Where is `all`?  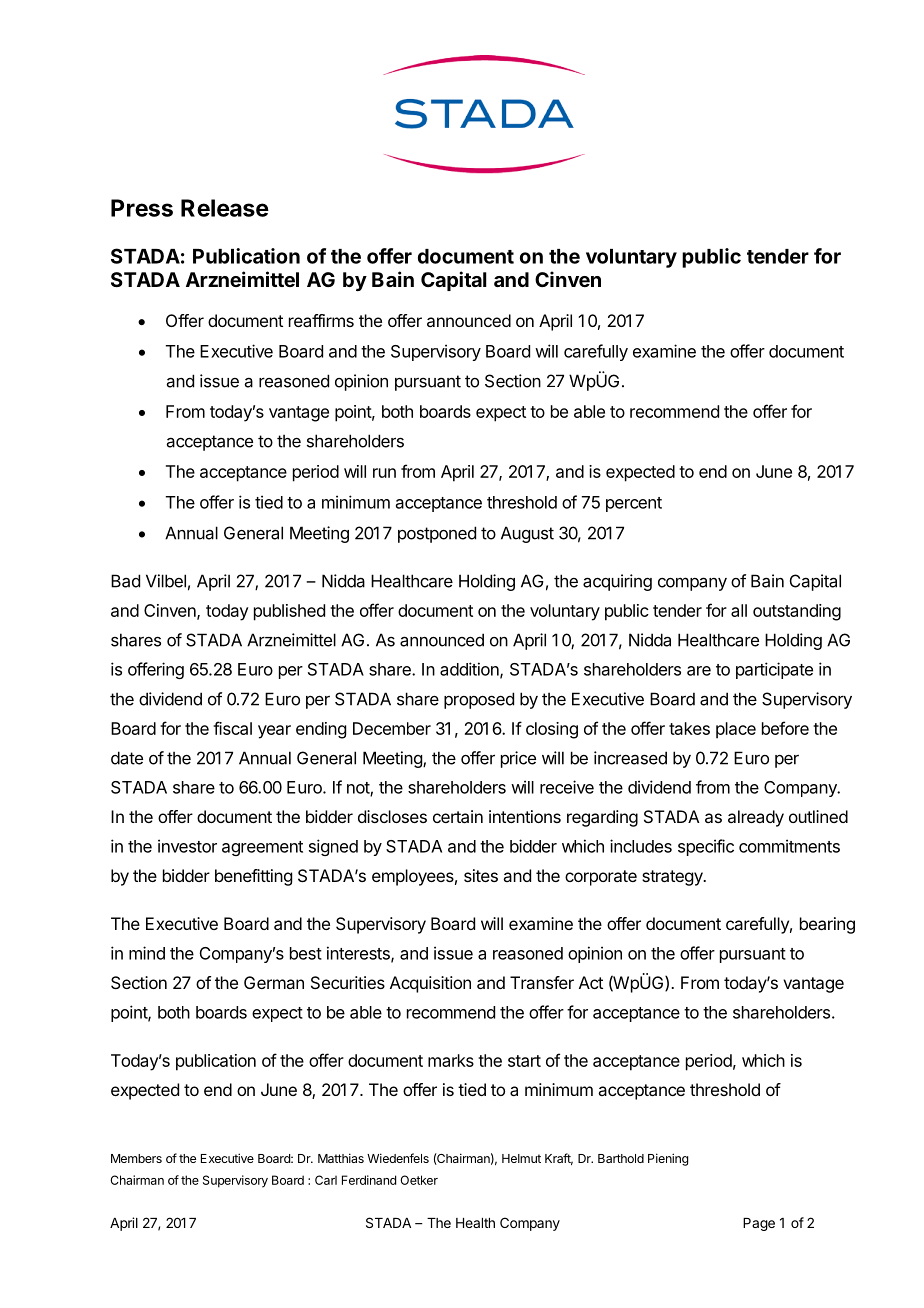 all is located at coordinates (739, 610).
